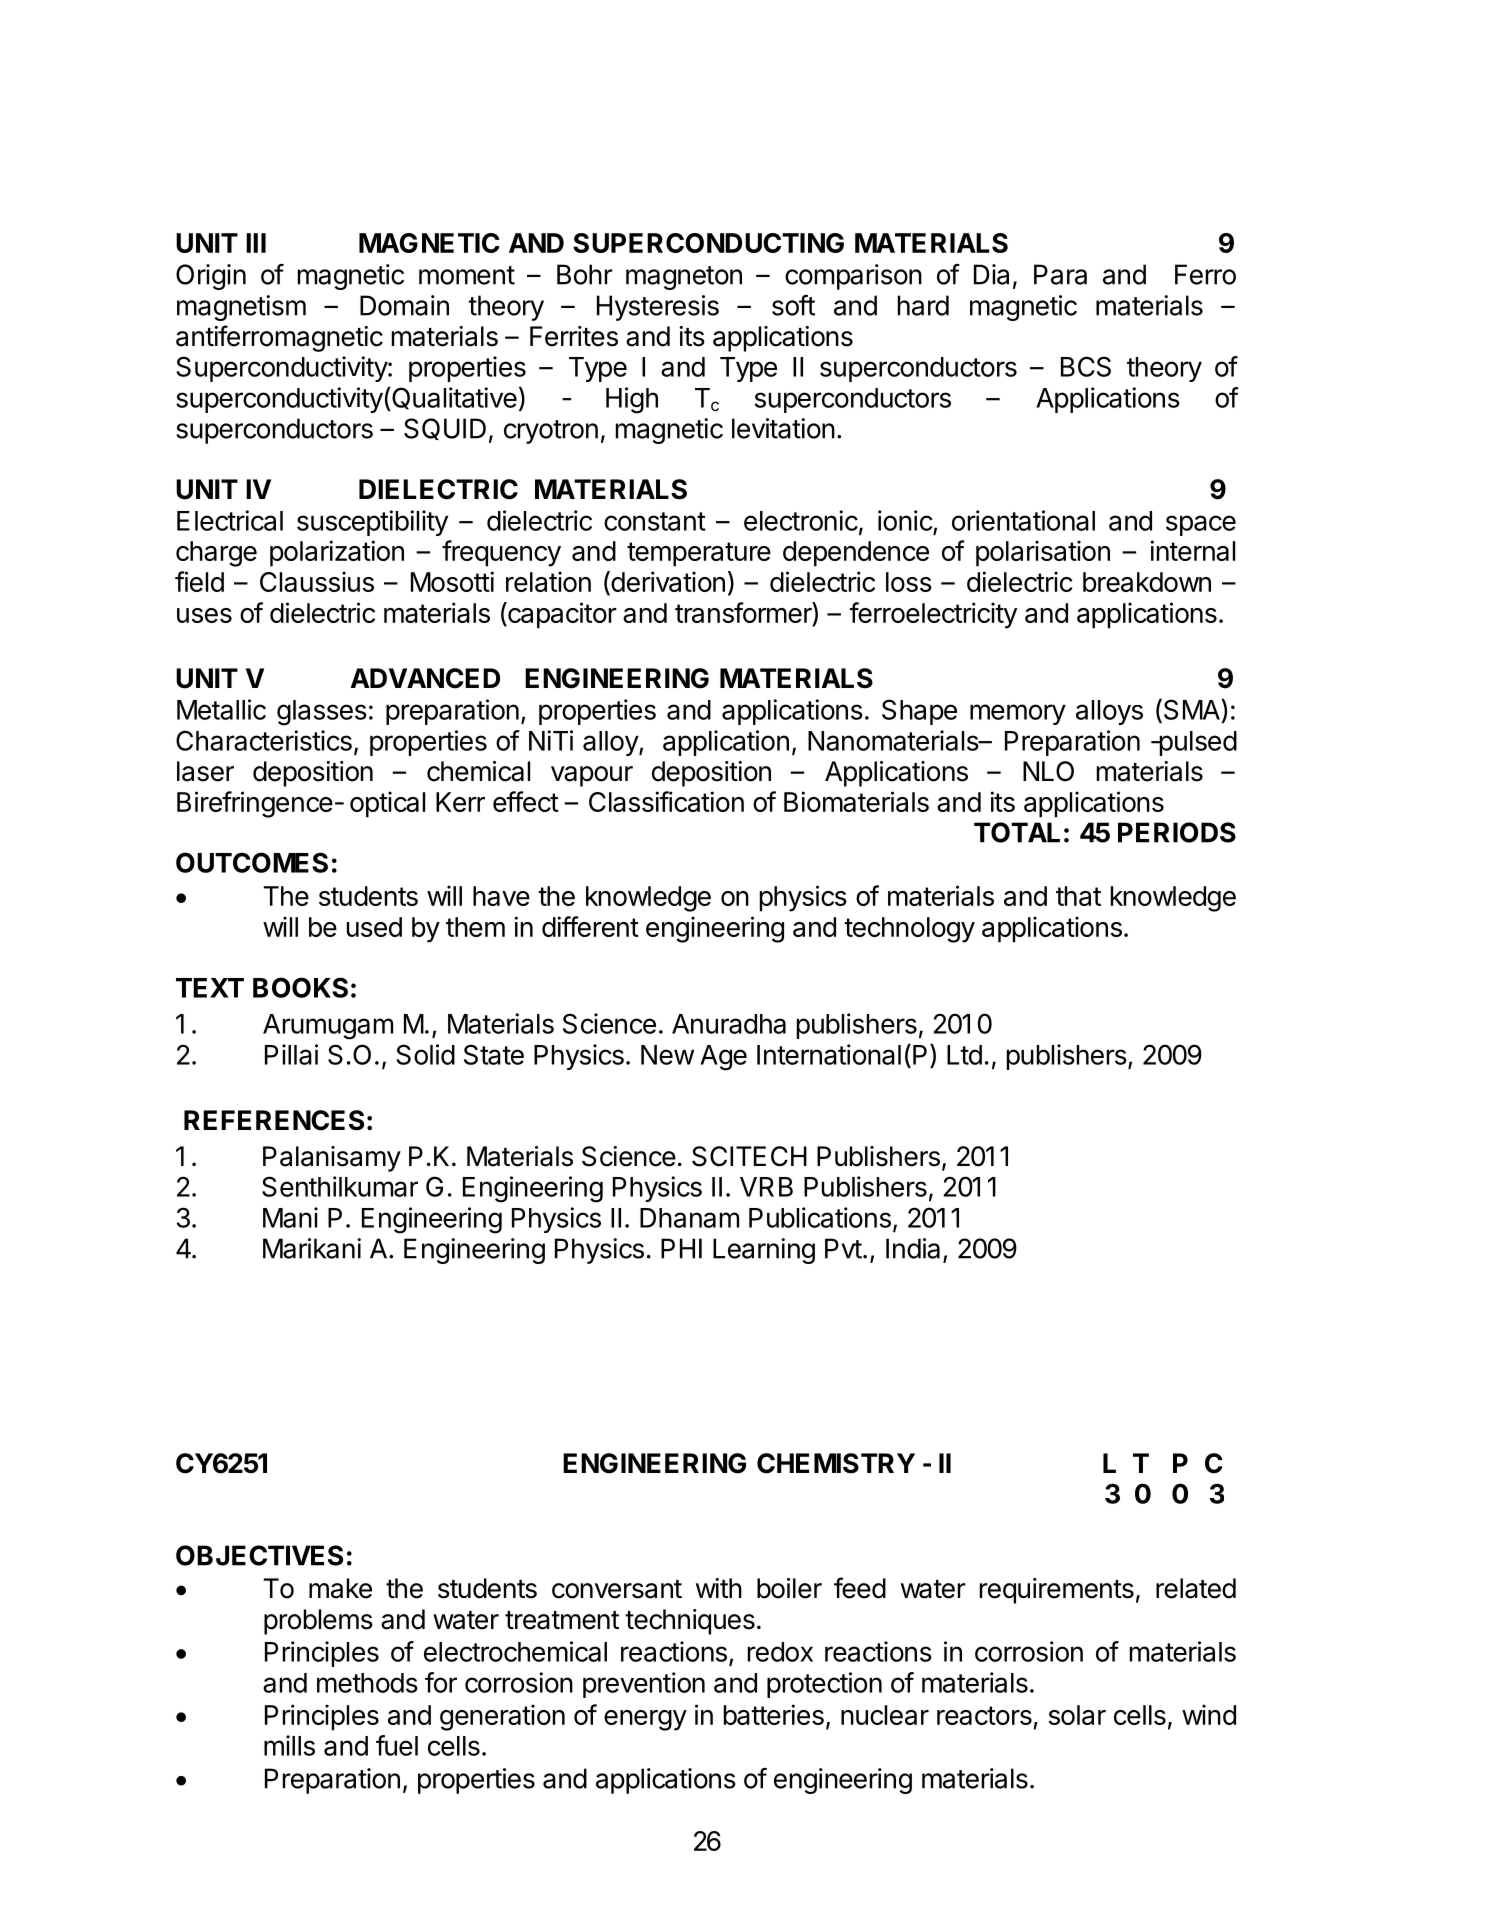 The width and height of the screenshot is (1488, 1926). I want to click on memory, so click(1018, 714).
